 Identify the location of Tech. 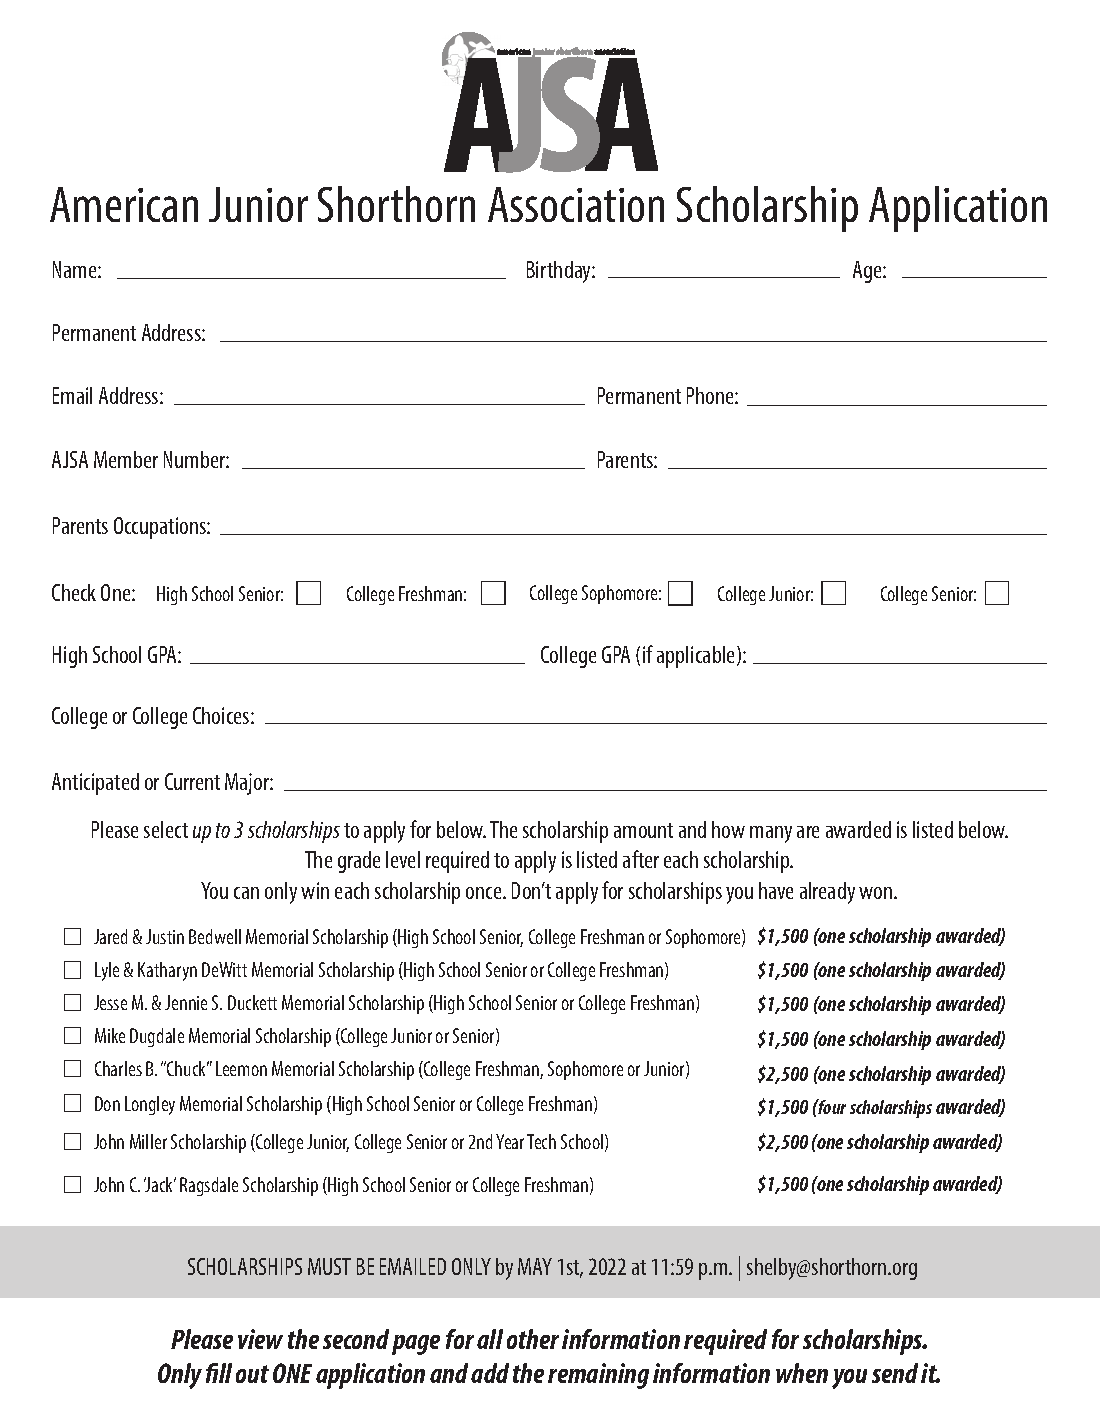
(541, 1141).
